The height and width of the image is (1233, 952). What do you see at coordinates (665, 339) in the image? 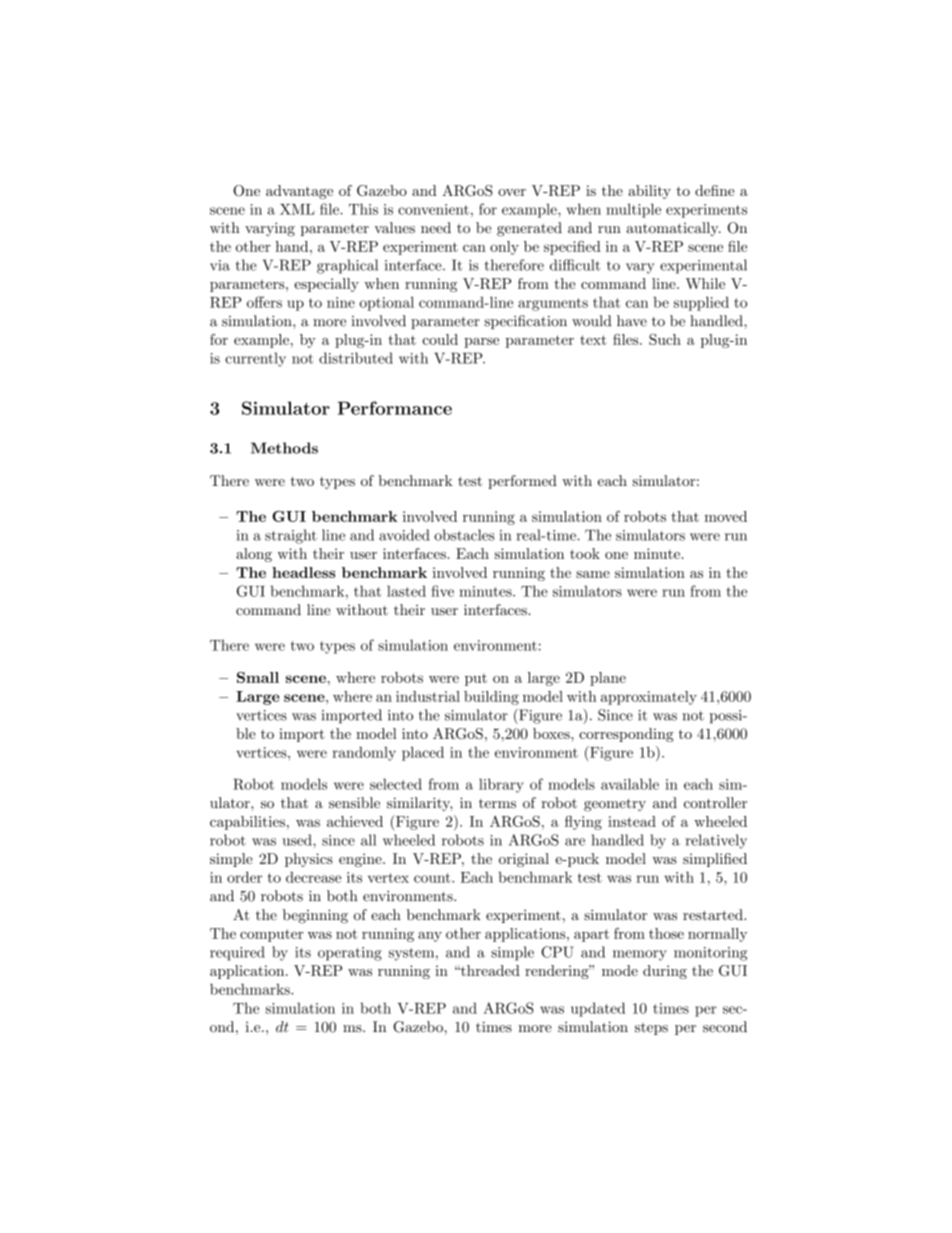
I see `Such` at bounding box center [665, 339].
